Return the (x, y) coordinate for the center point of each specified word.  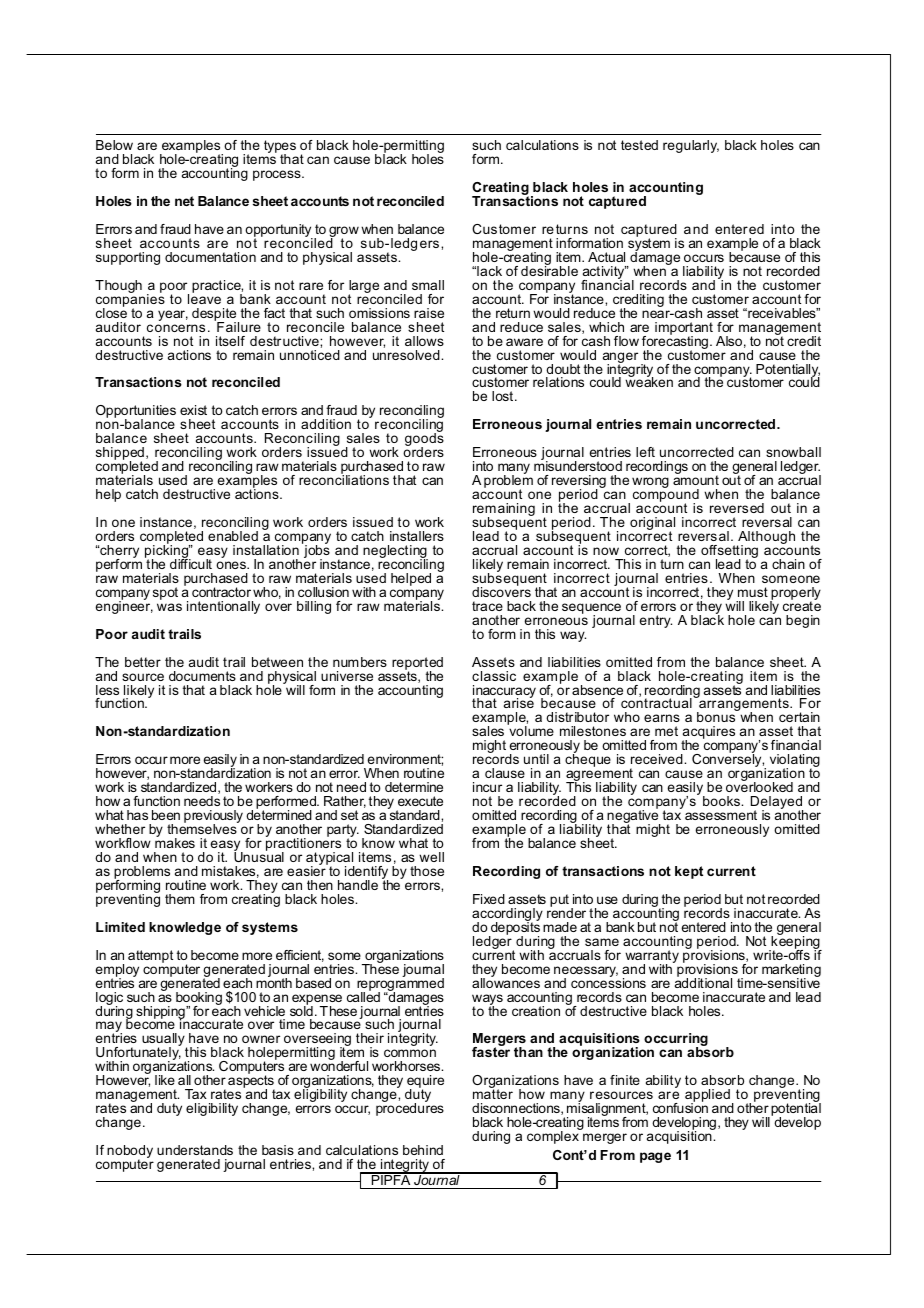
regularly (691, 146)
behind (423, 1150)
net (184, 201)
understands (195, 1150)
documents (202, 676)
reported (417, 664)
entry (655, 621)
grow (344, 233)
